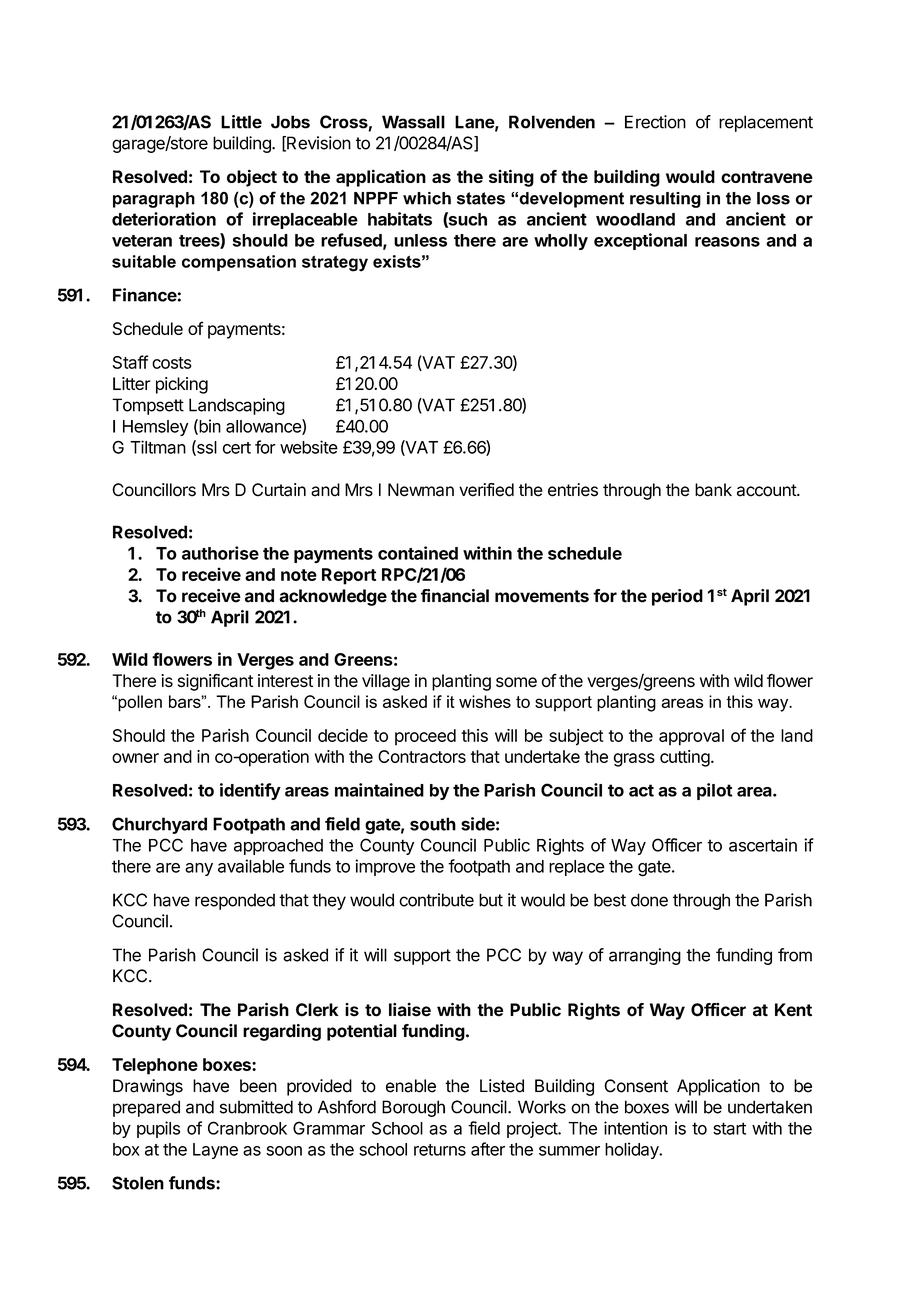 This document has height=1308, width=924. What do you see at coordinates (713, 490) in the document?
I see `bank` at bounding box center [713, 490].
